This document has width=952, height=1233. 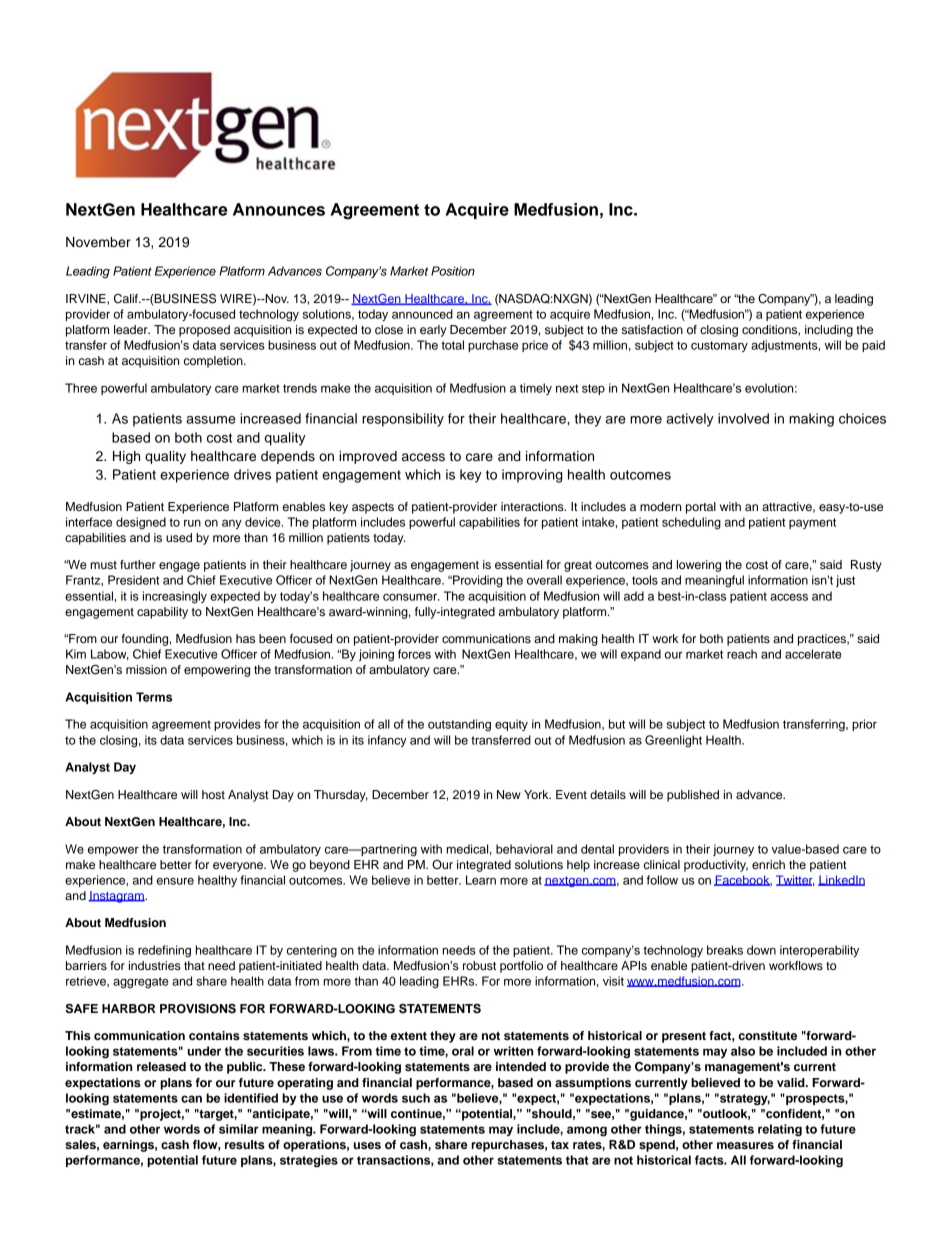 I want to click on November, so click(x=98, y=242).
